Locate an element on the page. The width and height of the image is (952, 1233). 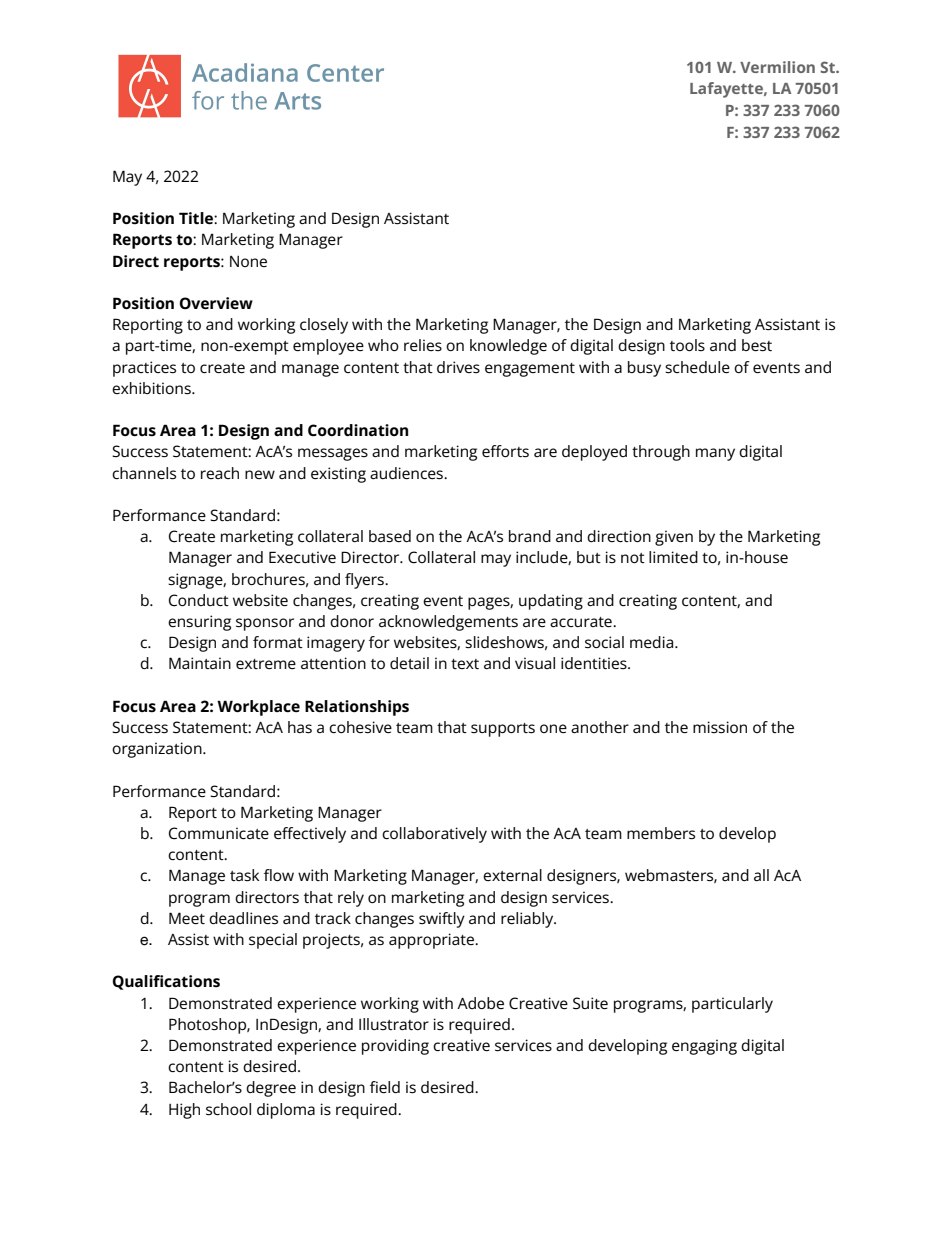
relies is located at coordinates (423, 345).
